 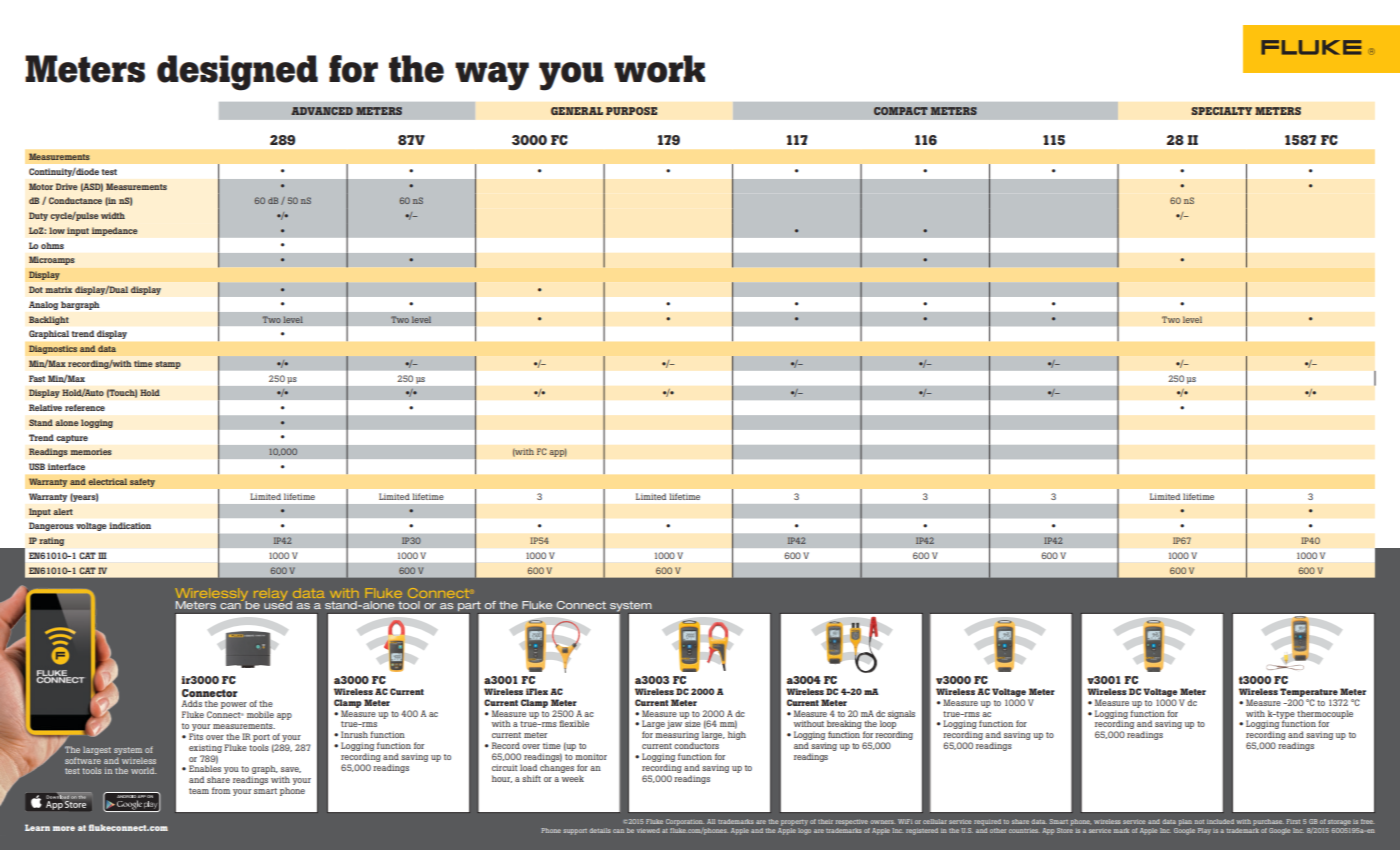 What do you see at coordinates (102, 555) in the screenshot?
I see `III` at bounding box center [102, 555].
